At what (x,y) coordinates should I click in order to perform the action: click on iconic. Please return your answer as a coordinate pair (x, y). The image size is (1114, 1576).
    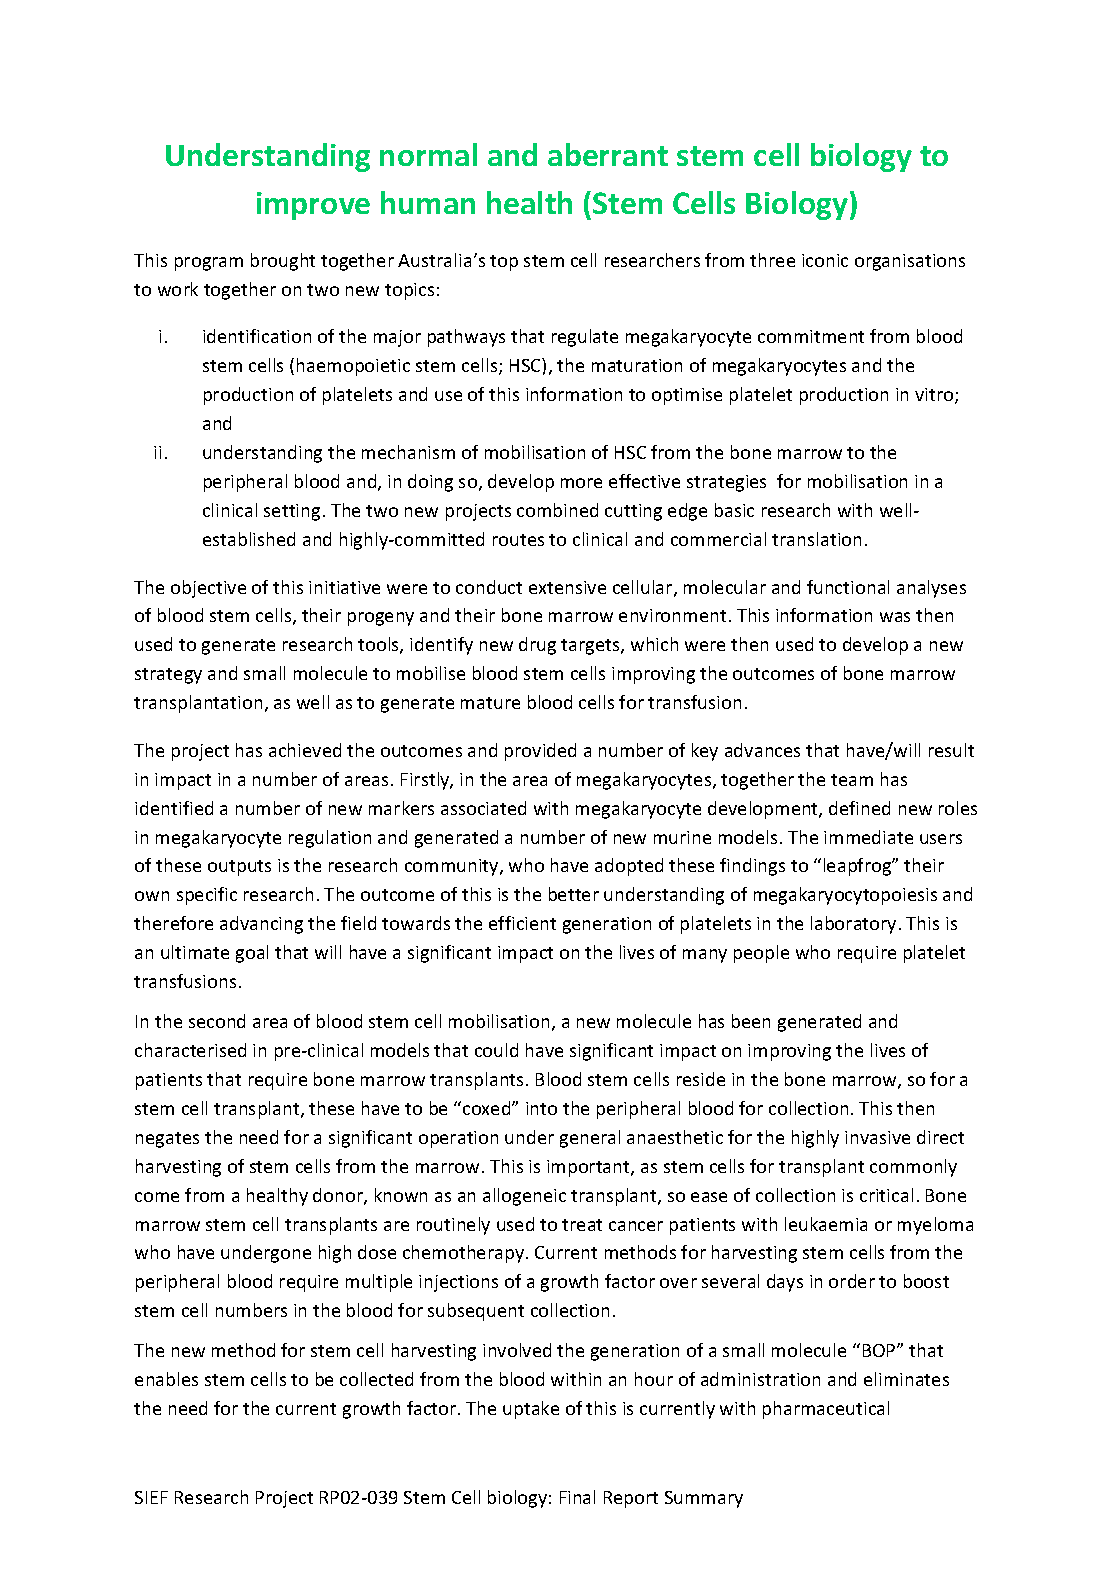
    Looking at the image, I should click on (825, 260).
